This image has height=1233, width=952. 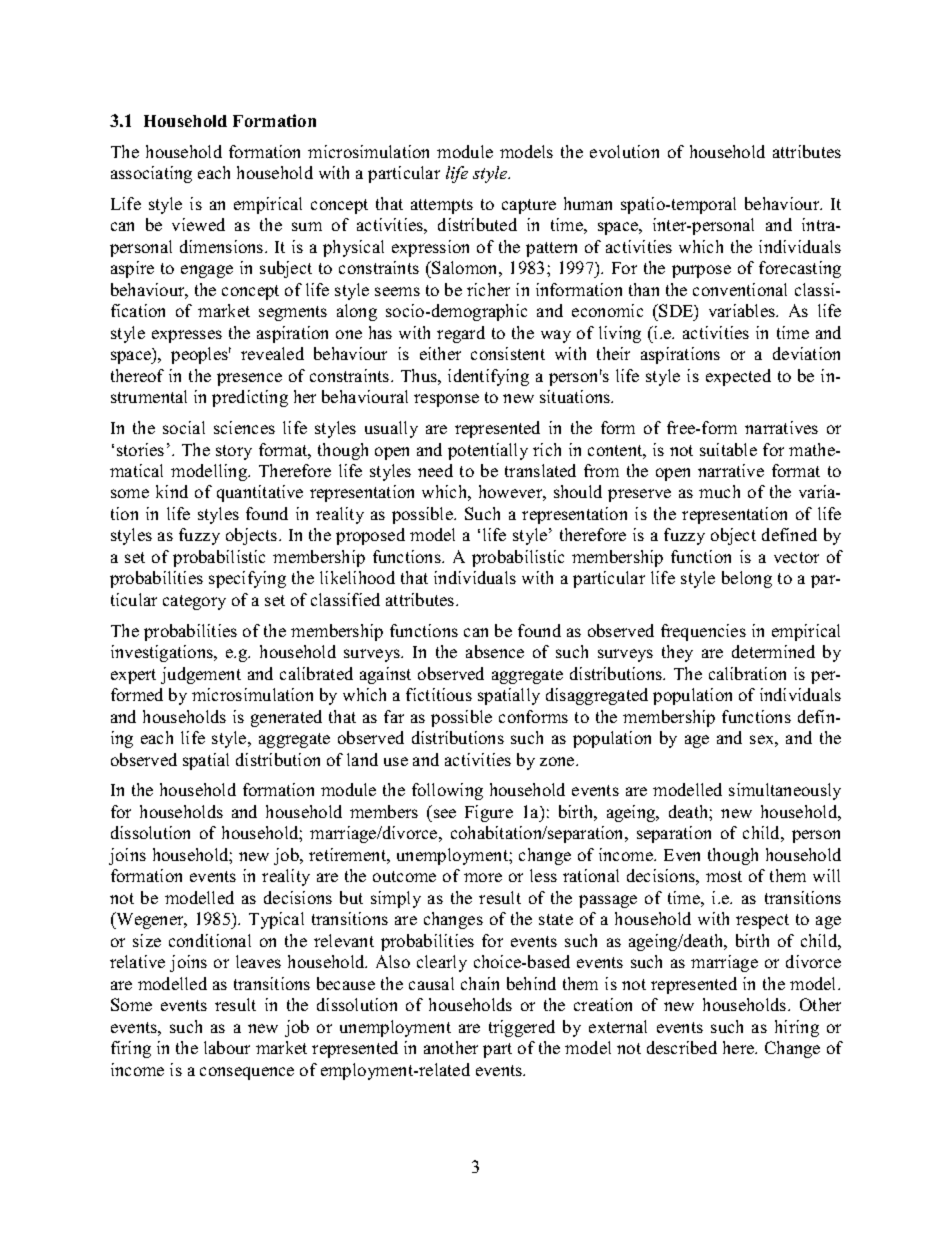 I want to click on triggered, so click(x=522, y=1028).
